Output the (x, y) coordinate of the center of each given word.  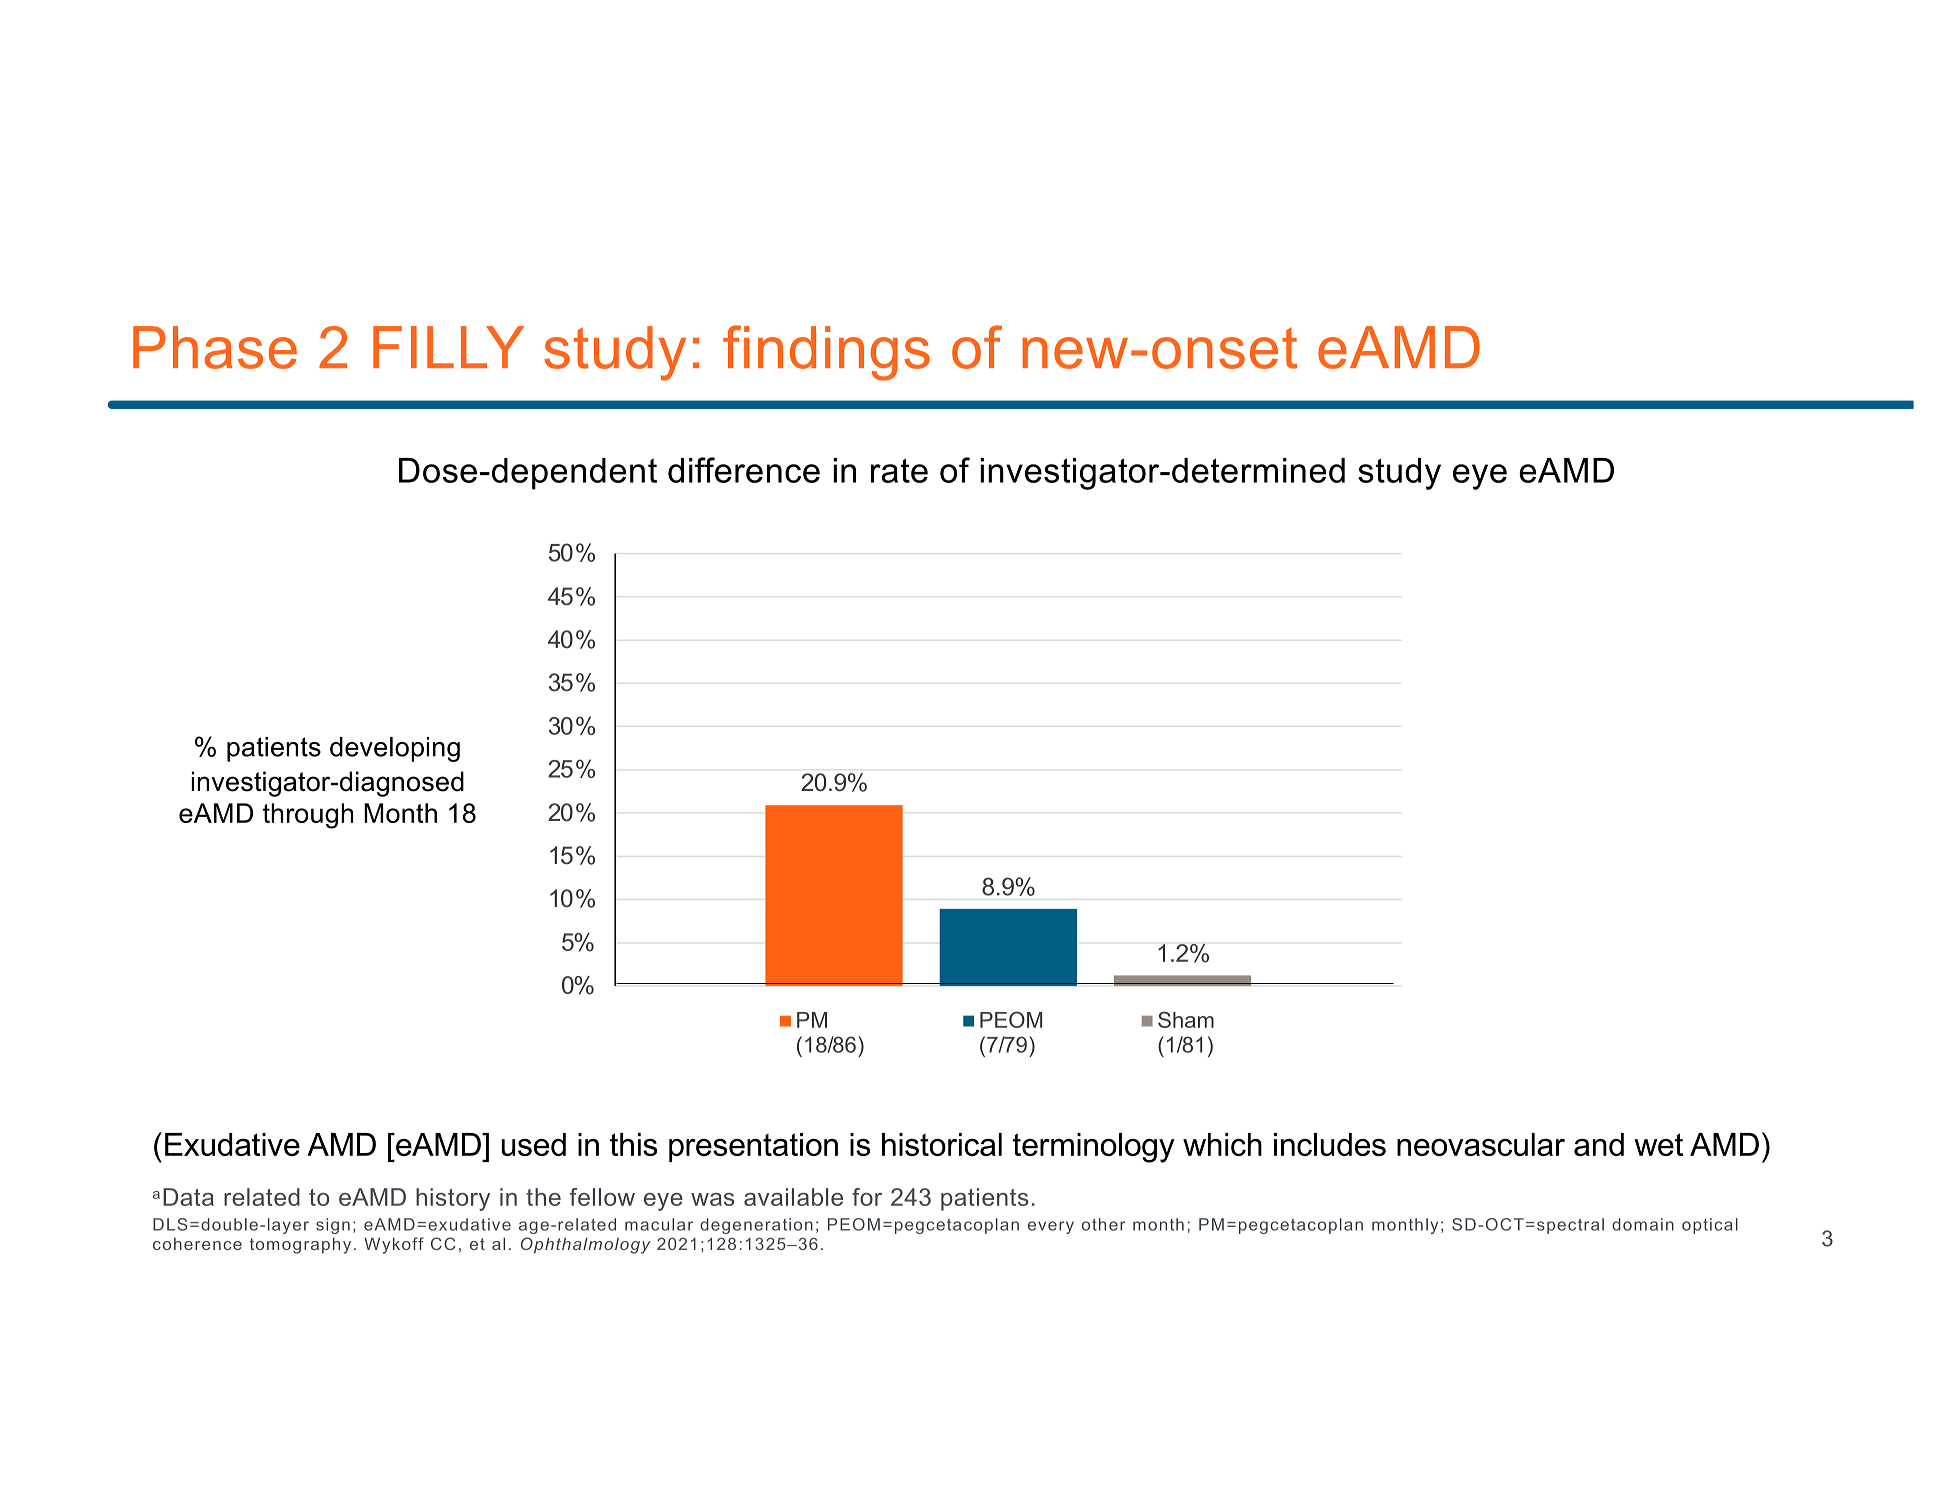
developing (395, 749)
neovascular (1481, 1144)
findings (826, 353)
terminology (1094, 1148)
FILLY (448, 347)
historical (942, 1144)
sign (333, 1226)
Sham (1186, 1019)
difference (744, 470)
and (1599, 1144)
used (533, 1144)
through (308, 816)
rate (899, 470)
